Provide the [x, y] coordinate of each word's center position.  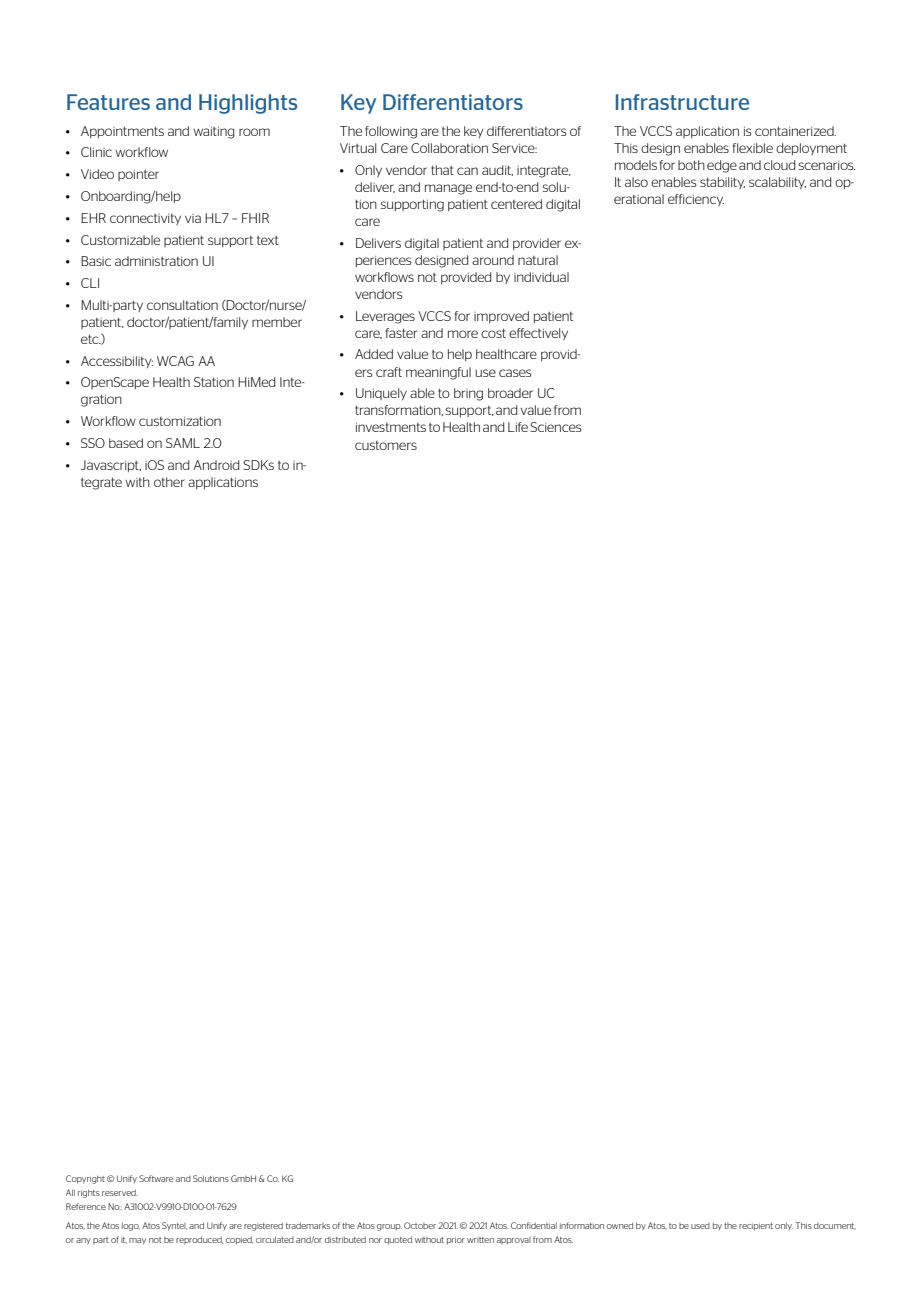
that [442, 170]
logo [131, 1227]
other [169, 482]
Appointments [122, 132]
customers [386, 445]
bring [468, 394]
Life [518, 427]
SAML [183, 443]
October [420, 1225]
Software [156, 1178]
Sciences [556, 427]
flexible [753, 148]
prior [456, 1241]
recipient [756, 1227]
